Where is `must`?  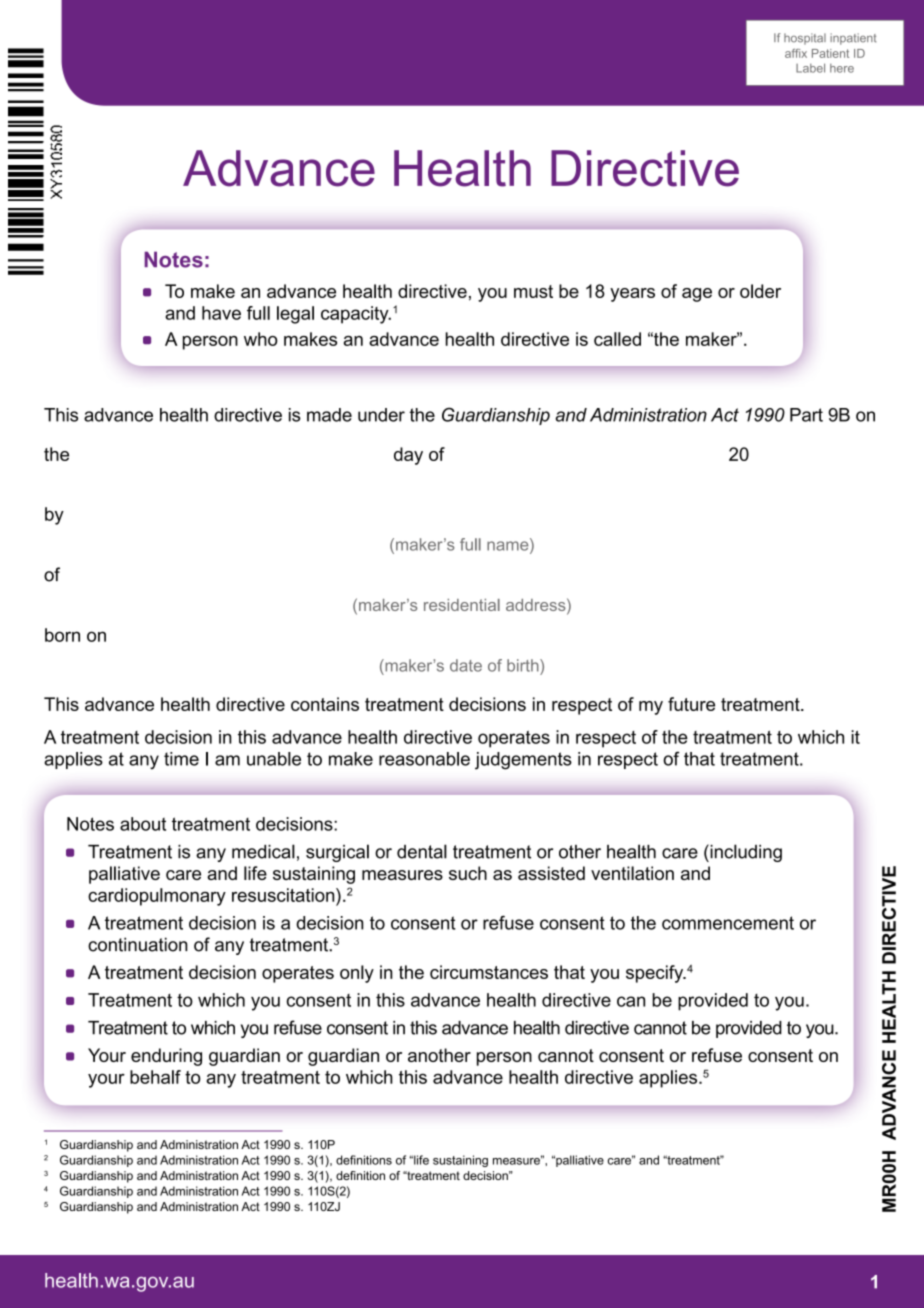
must is located at coordinates (533, 291).
